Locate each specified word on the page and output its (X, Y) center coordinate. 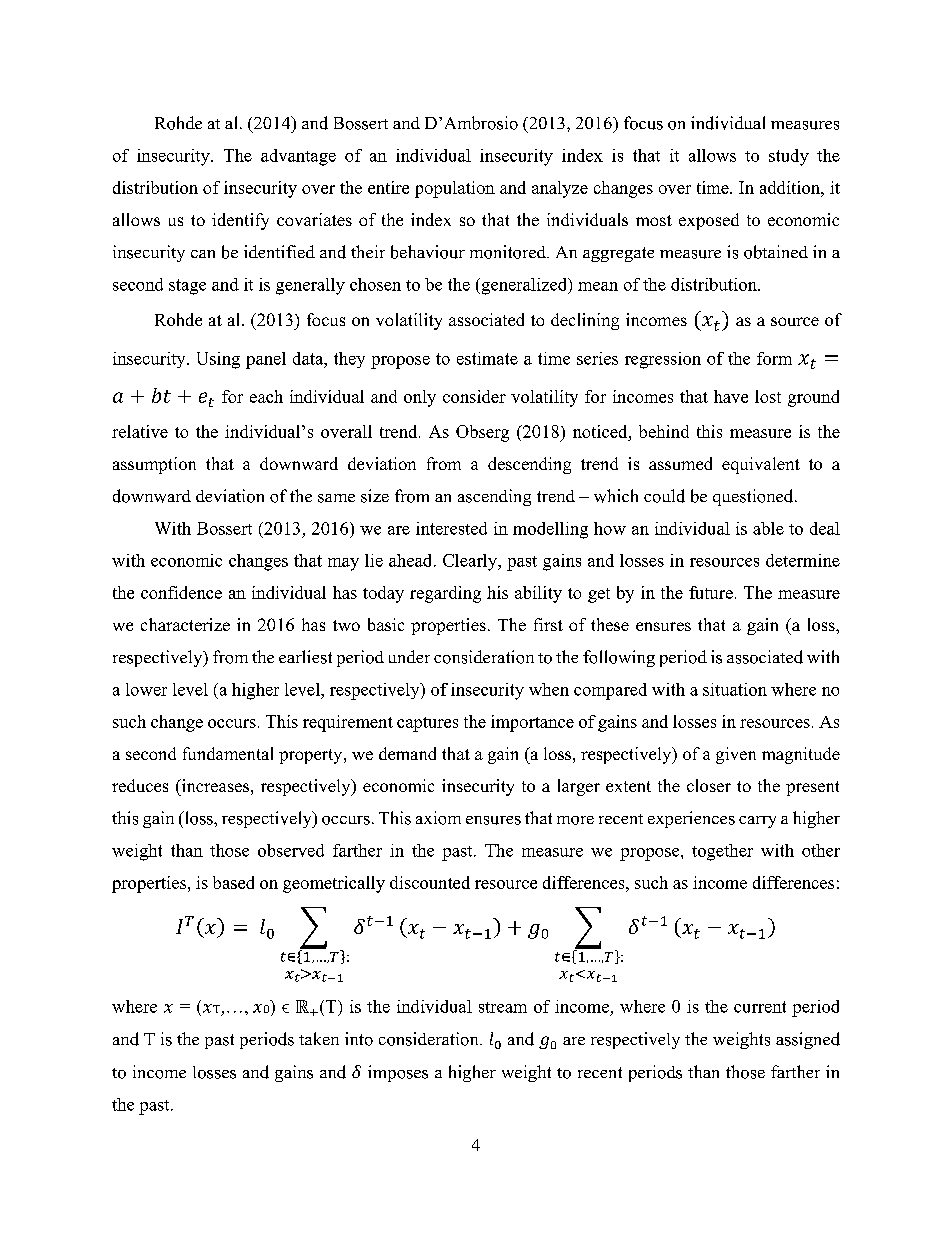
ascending (494, 497)
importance (532, 723)
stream (503, 1007)
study (789, 157)
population (455, 189)
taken (319, 1038)
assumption (154, 465)
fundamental (228, 753)
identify (240, 221)
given (736, 755)
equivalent (761, 465)
